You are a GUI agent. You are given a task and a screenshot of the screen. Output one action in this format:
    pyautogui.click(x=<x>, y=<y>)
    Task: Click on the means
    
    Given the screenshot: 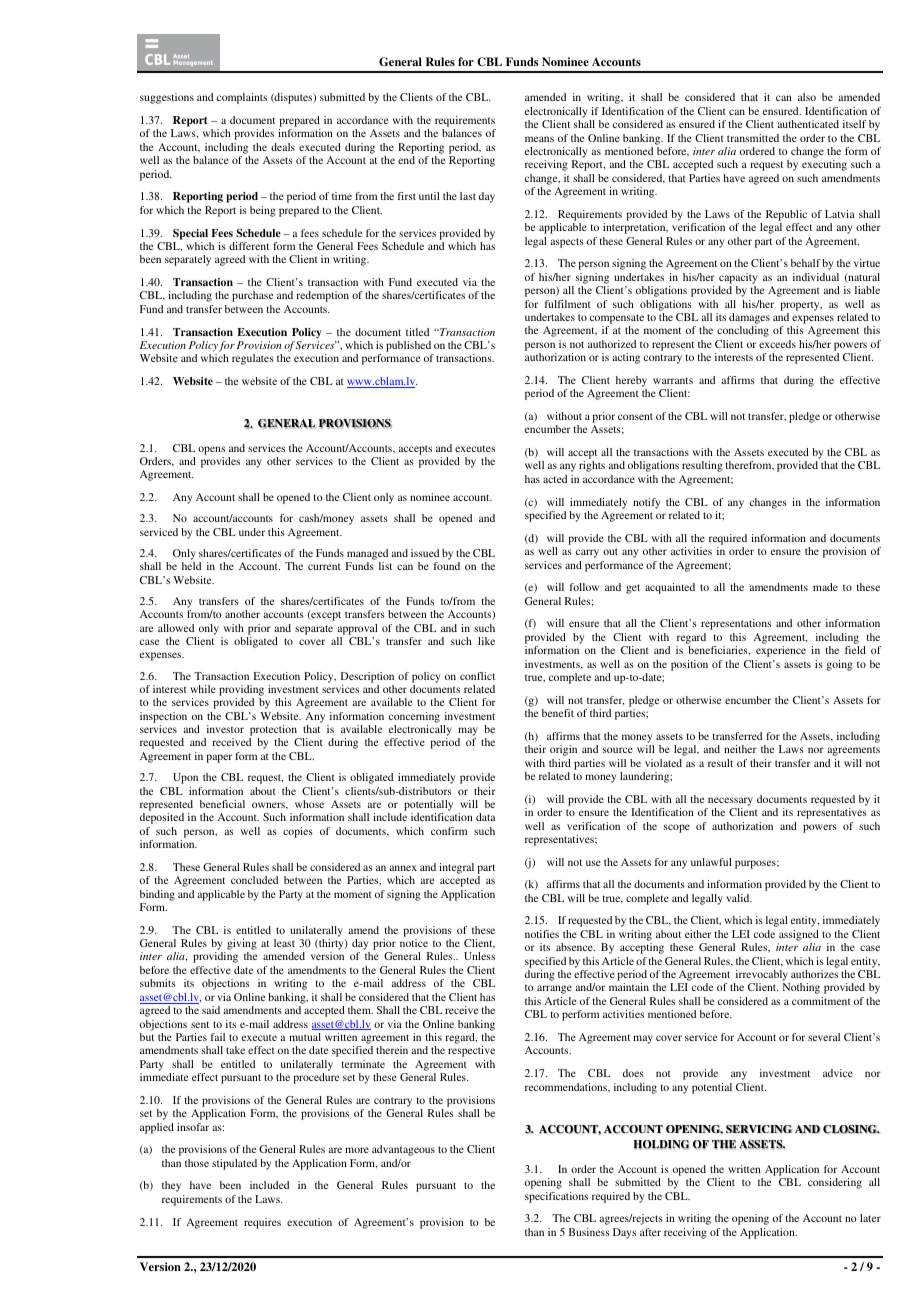 What is the action you would take?
    pyautogui.click(x=539, y=139)
